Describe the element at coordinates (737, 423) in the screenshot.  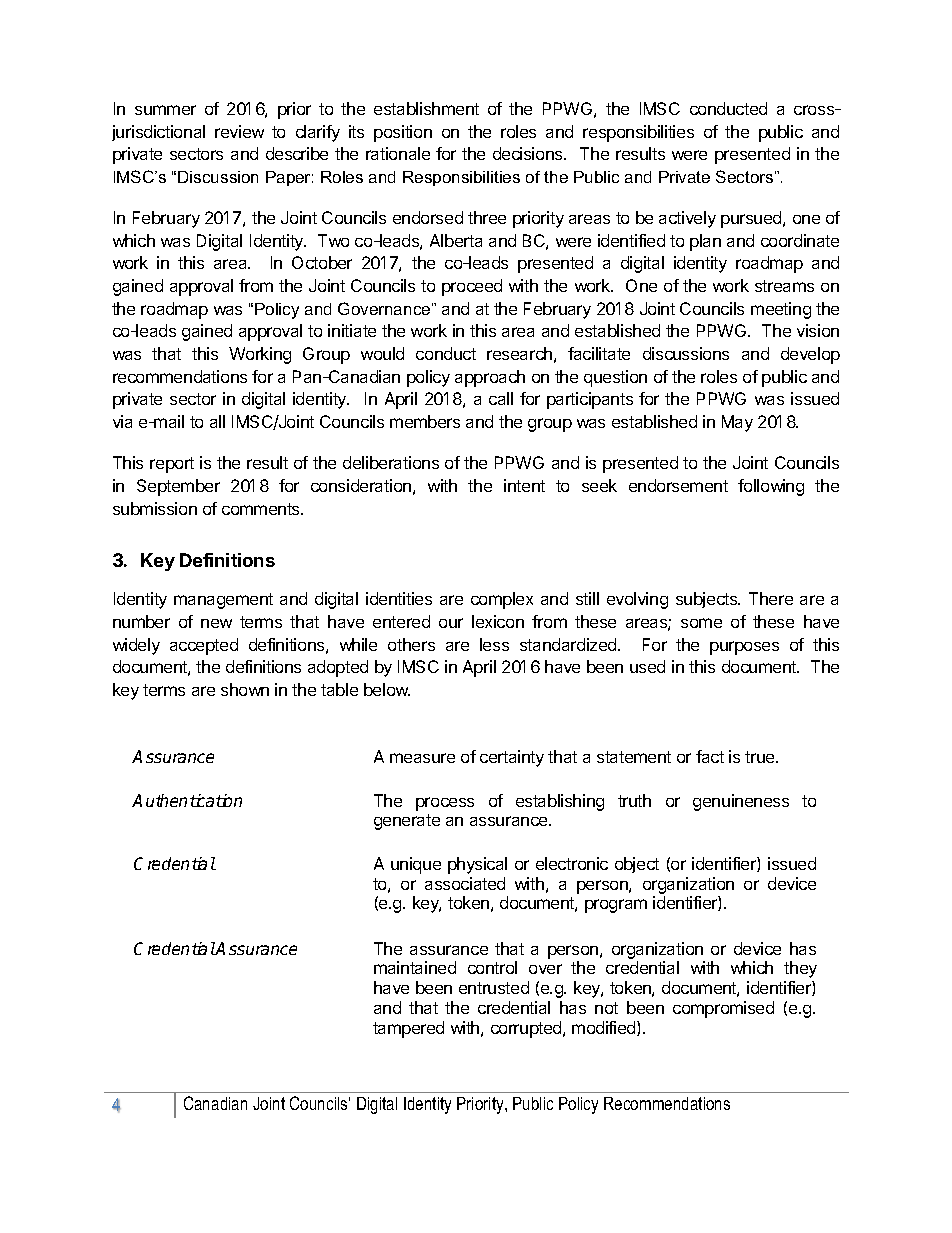
I see `May` at that location.
